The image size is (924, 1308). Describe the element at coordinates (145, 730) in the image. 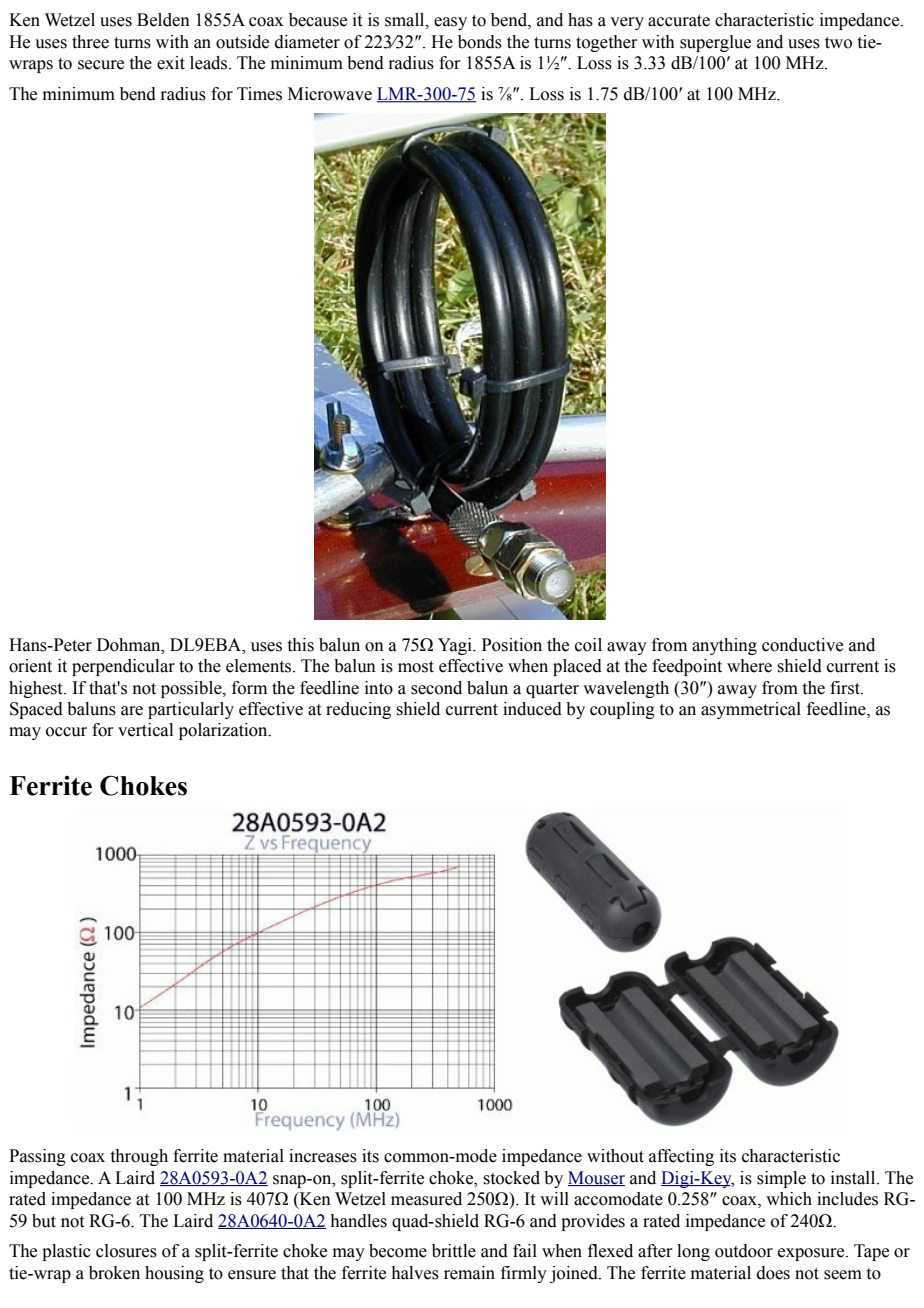

I see `vertical` at that location.
